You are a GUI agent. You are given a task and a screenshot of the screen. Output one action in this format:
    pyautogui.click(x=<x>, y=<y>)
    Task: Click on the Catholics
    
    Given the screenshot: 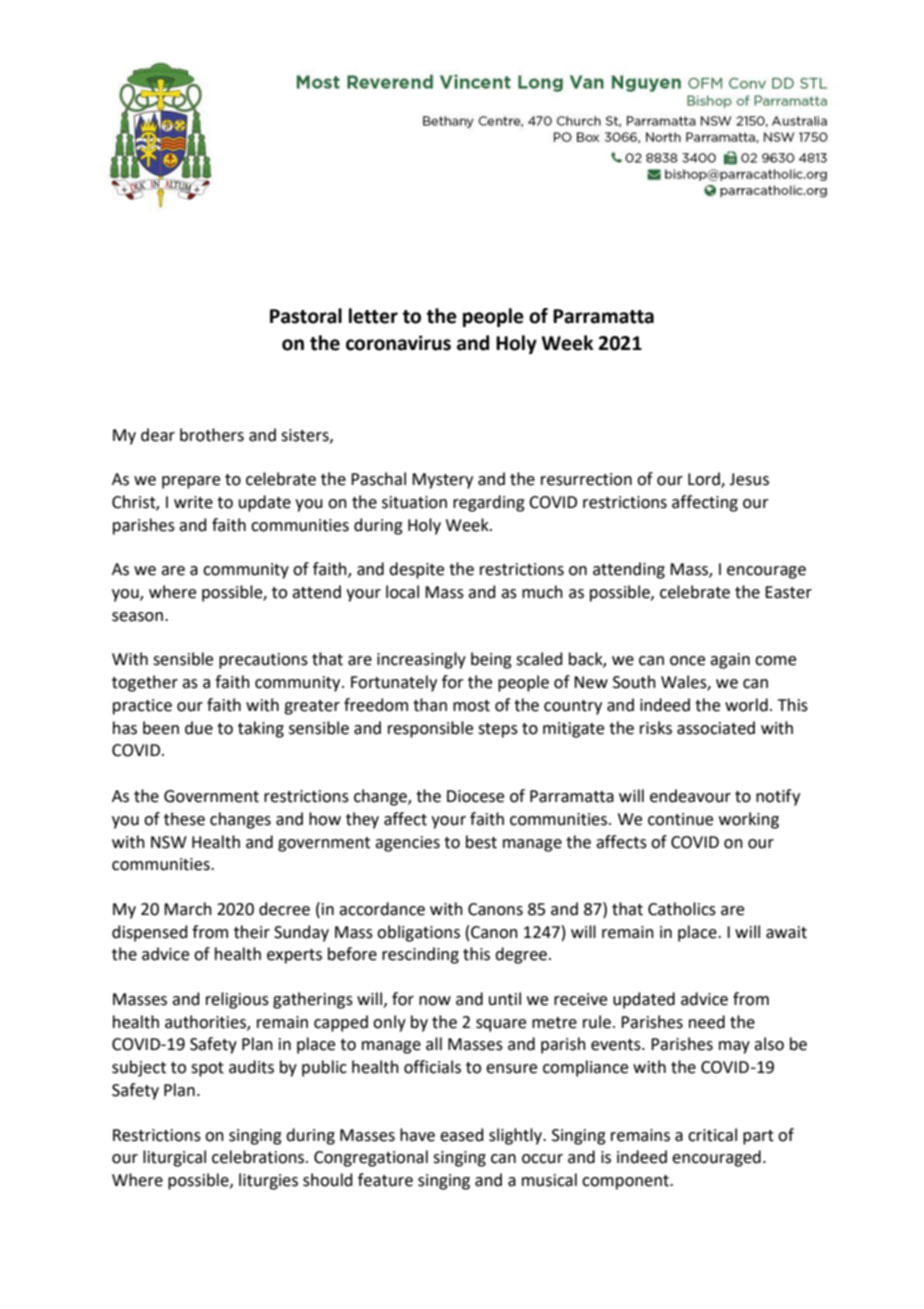 What is the action you would take?
    pyautogui.click(x=682, y=909)
